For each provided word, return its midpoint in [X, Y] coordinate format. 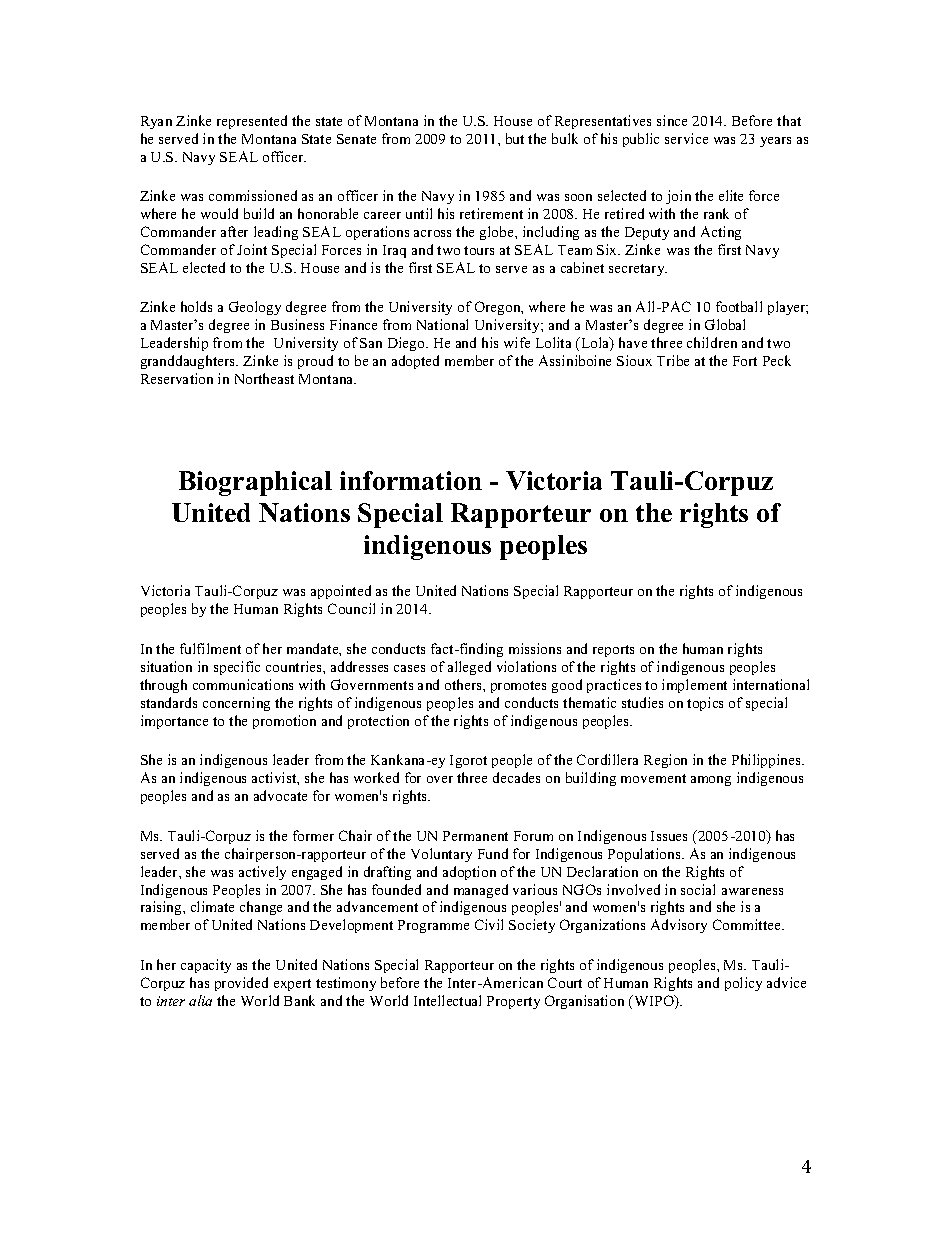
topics [705, 704]
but [515, 138]
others [464, 684]
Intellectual [447, 1000]
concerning [236, 704]
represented [252, 122]
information [411, 480]
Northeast [264, 378]
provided [241, 984]
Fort [745, 361]
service [686, 138]
